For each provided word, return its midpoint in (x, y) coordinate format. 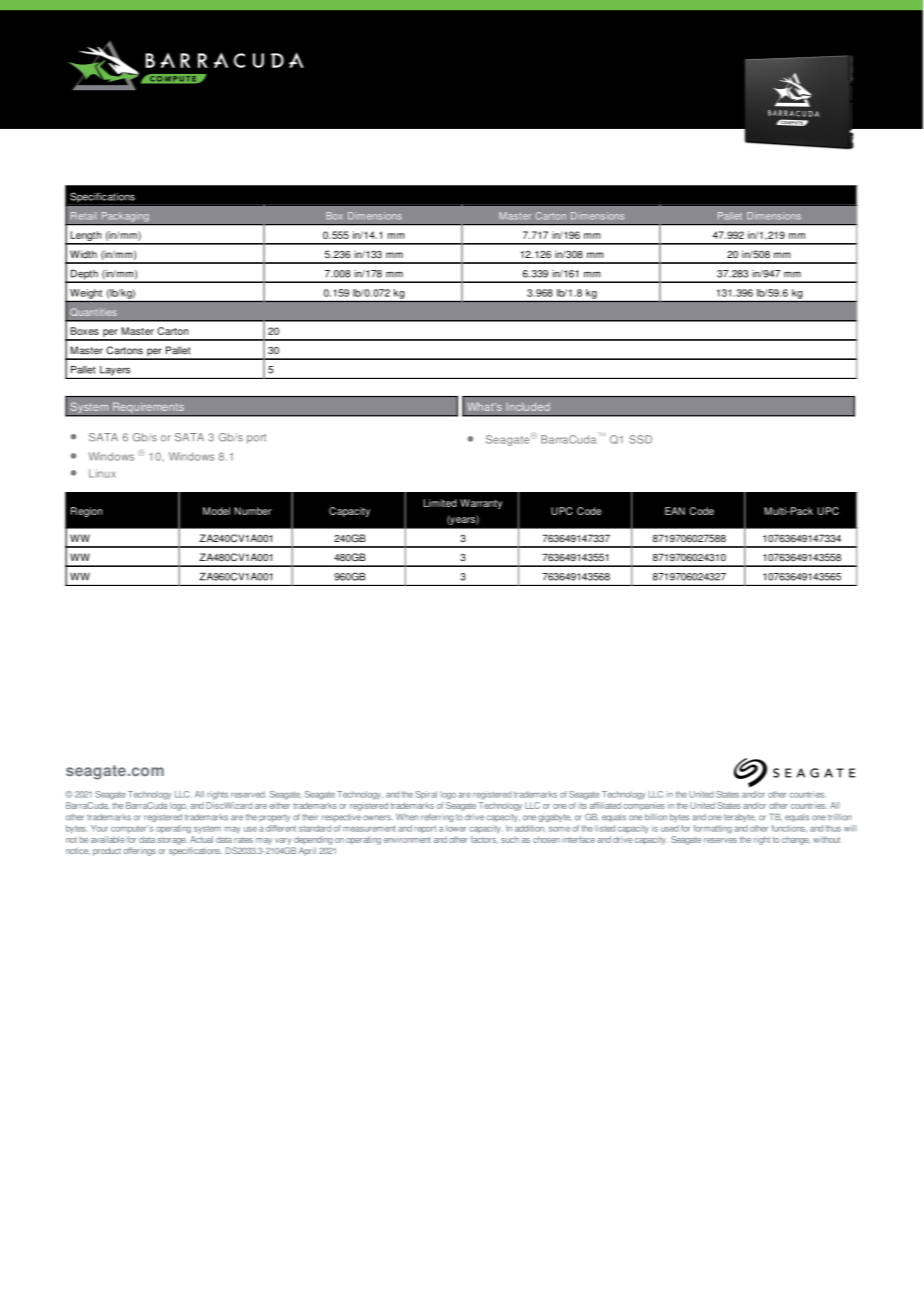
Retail (84, 216)
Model (216, 511)
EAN (675, 511)
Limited (440, 503)
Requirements (148, 409)
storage (172, 841)
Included (528, 406)
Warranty (481, 504)
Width (83, 254)
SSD (640, 439)
